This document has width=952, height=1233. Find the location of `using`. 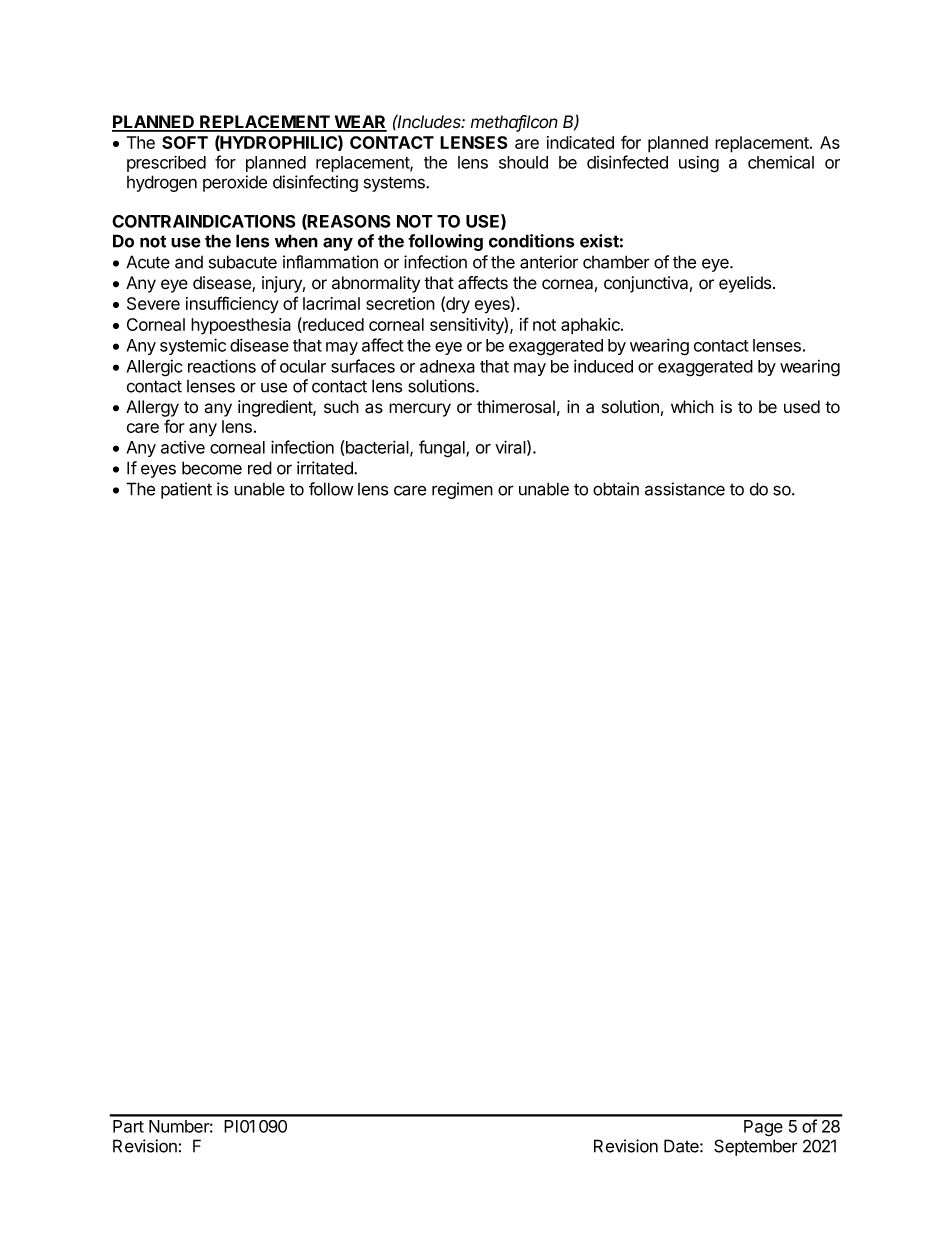

using is located at coordinates (699, 164).
